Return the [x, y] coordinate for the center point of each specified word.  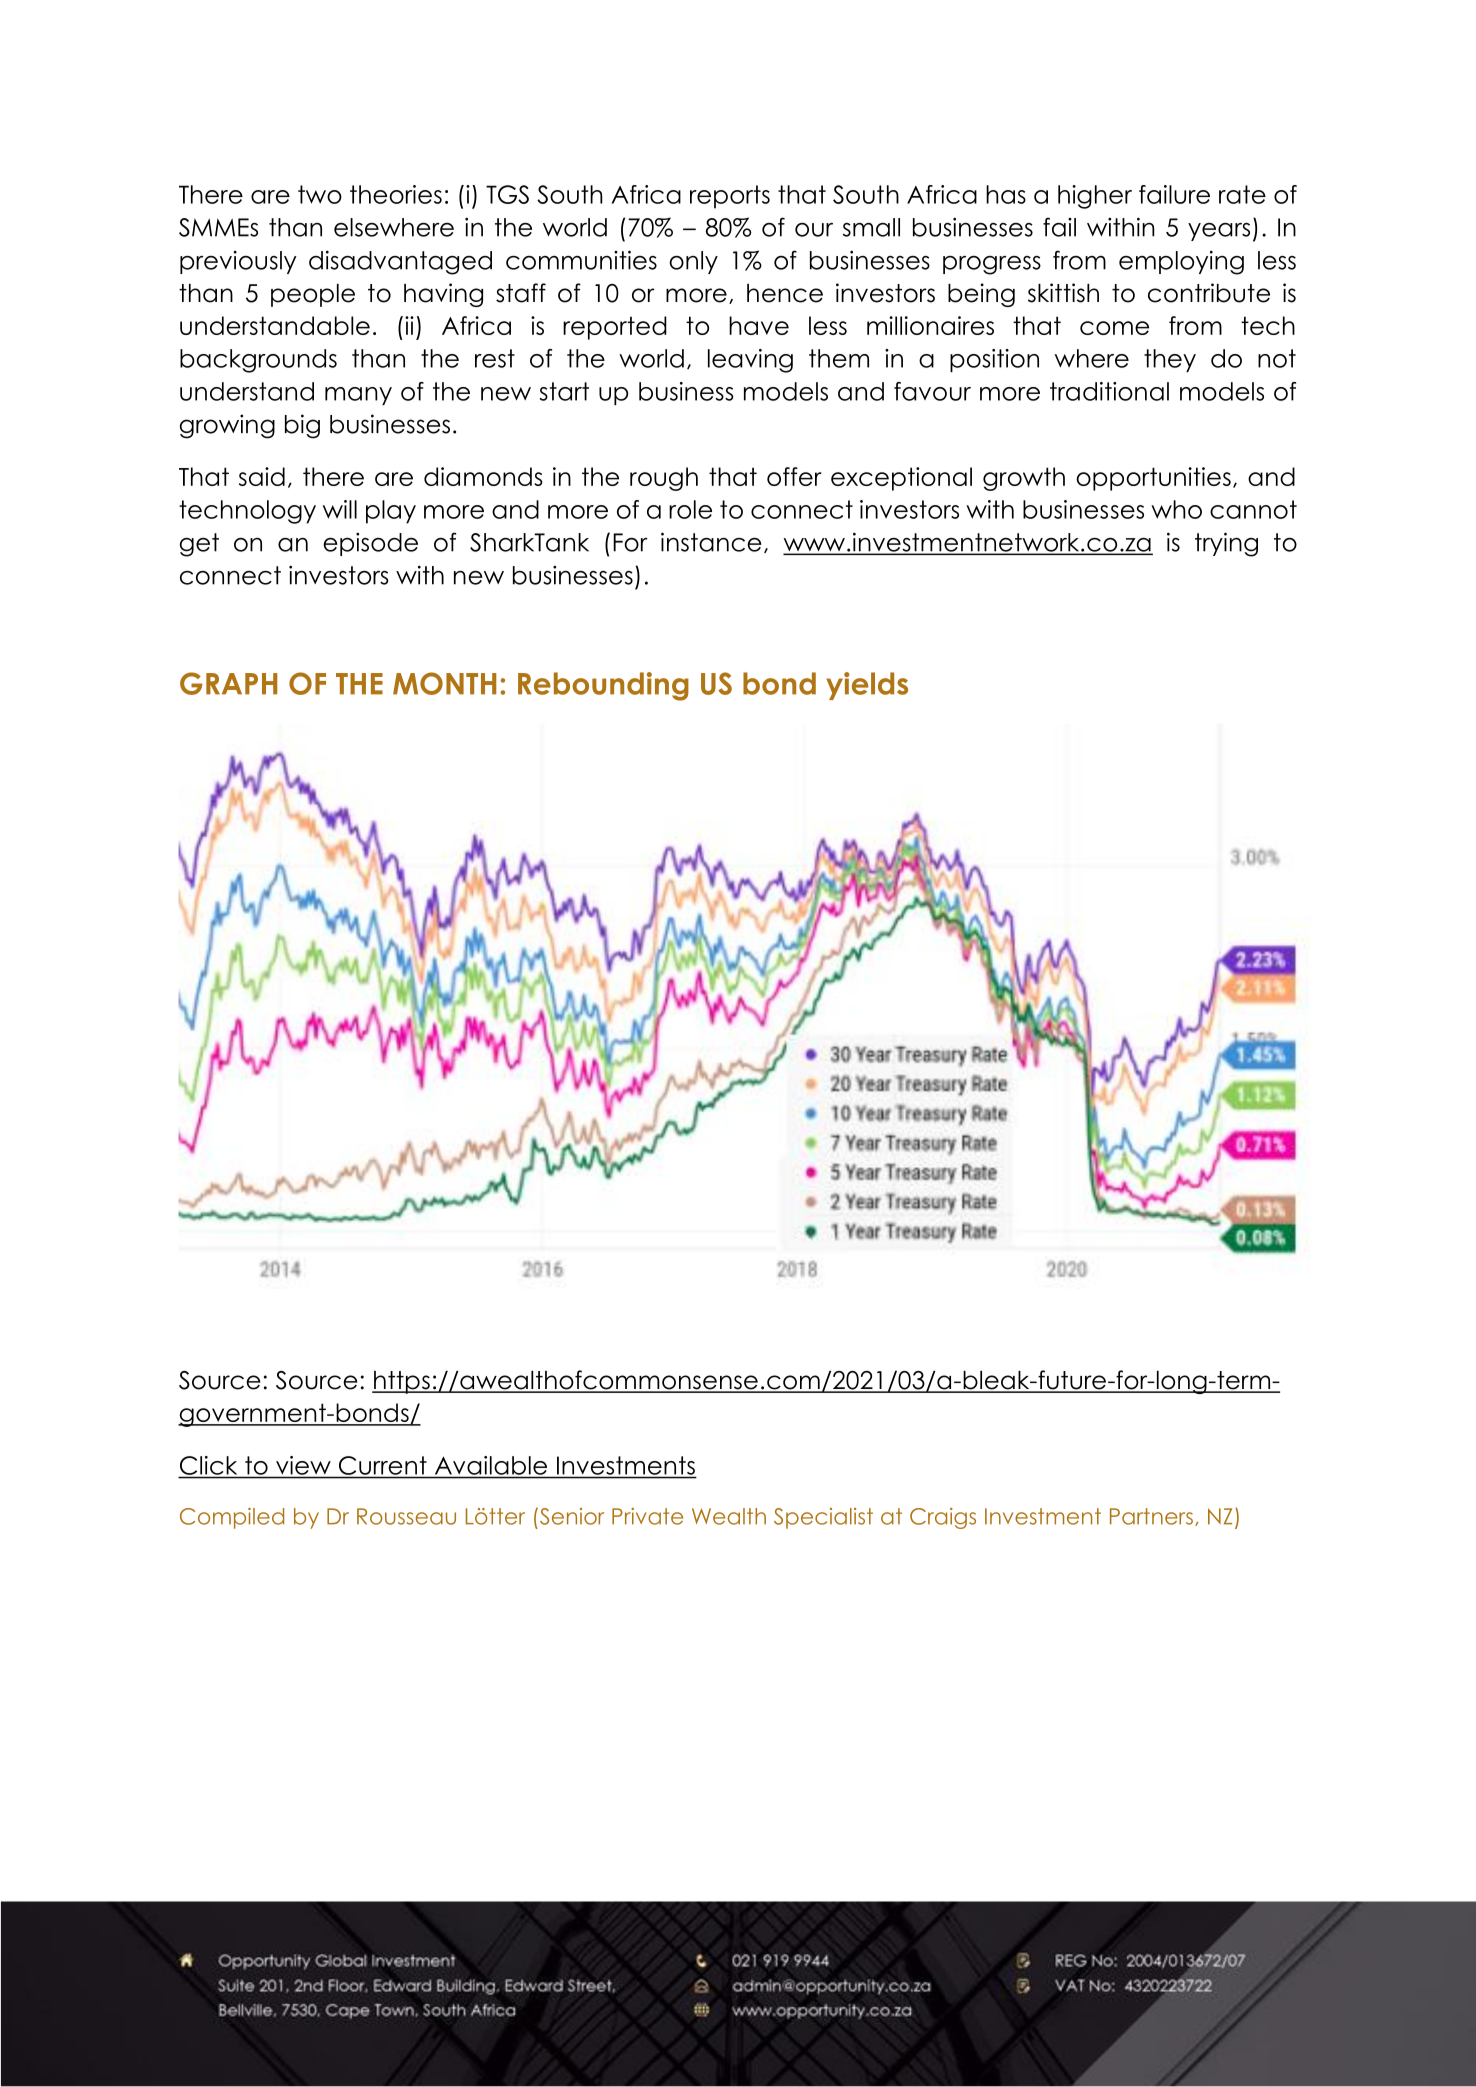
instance [711, 542]
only [693, 262]
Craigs [943, 1518]
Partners [1151, 1516]
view [303, 1465]
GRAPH [228, 683]
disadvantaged [400, 263]
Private [647, 1516]
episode [370, 544]
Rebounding [603, 686]
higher [1095, 197]
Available [491, 1465]
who [1176, 509]
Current [383, 1465]
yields [867, 686]
